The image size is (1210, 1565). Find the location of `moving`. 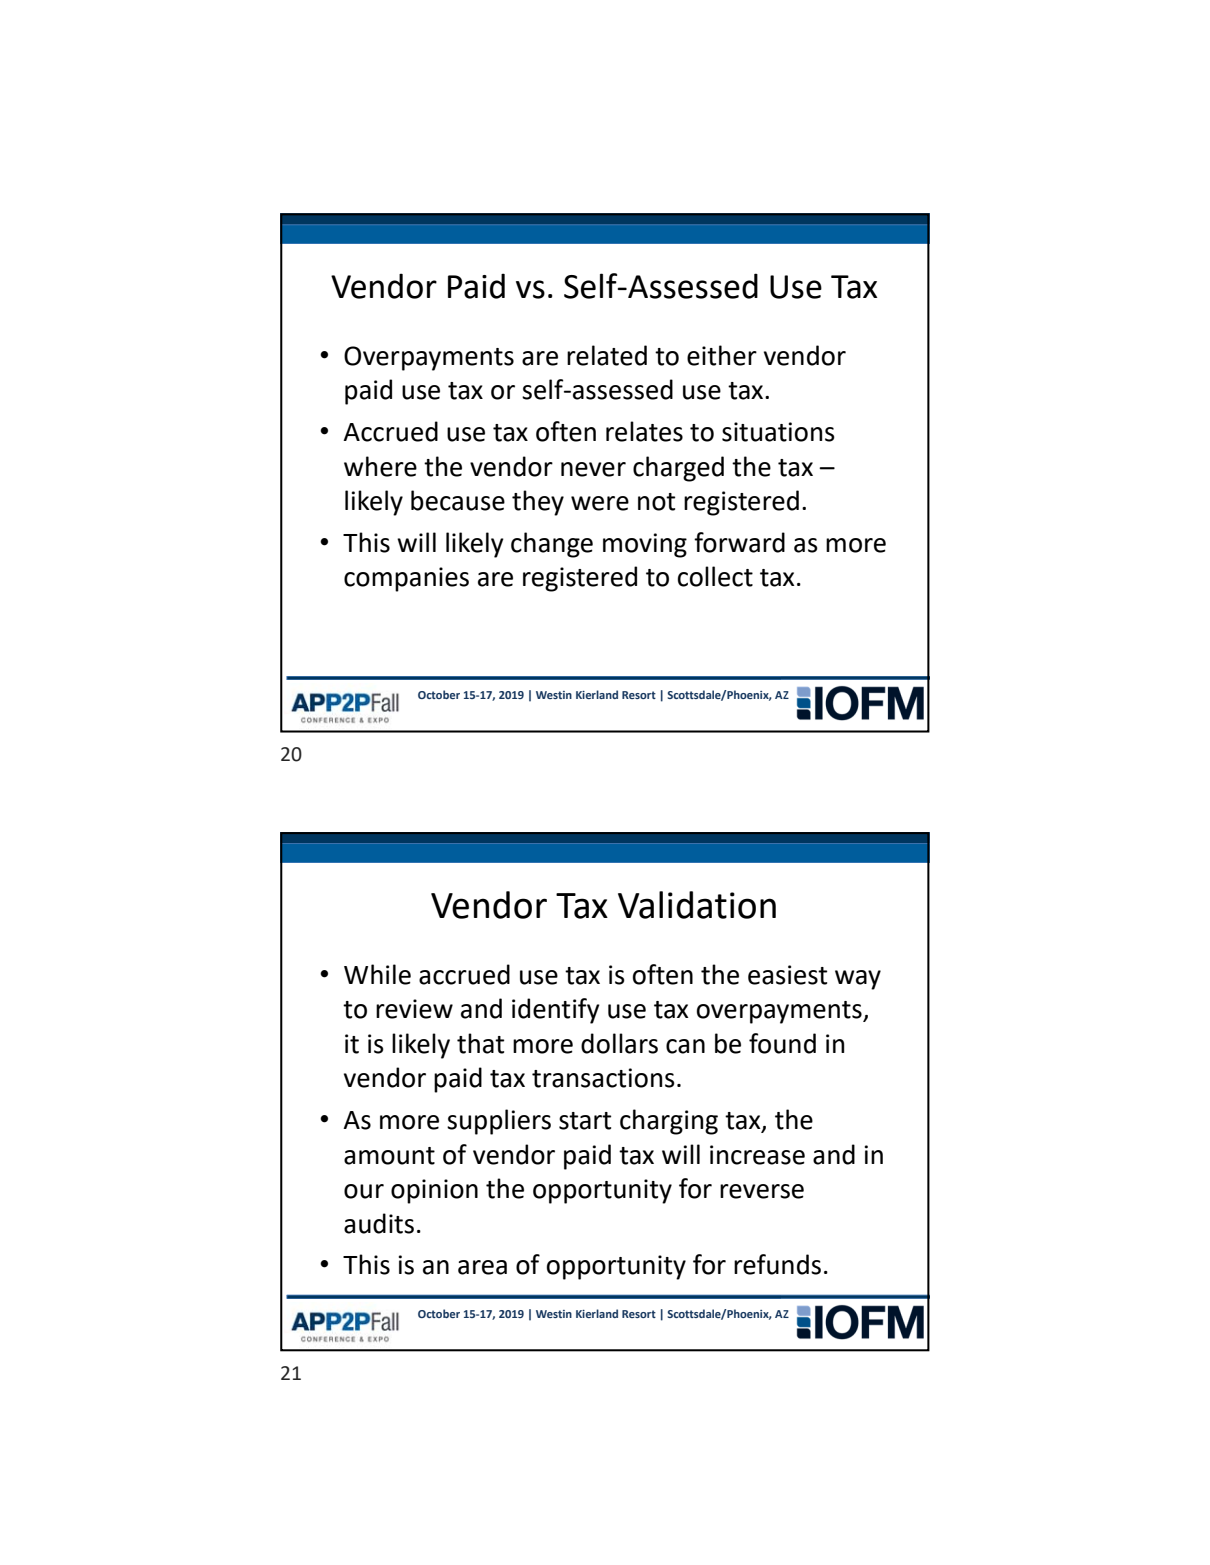

moving is located at coordinates (645, 545).
